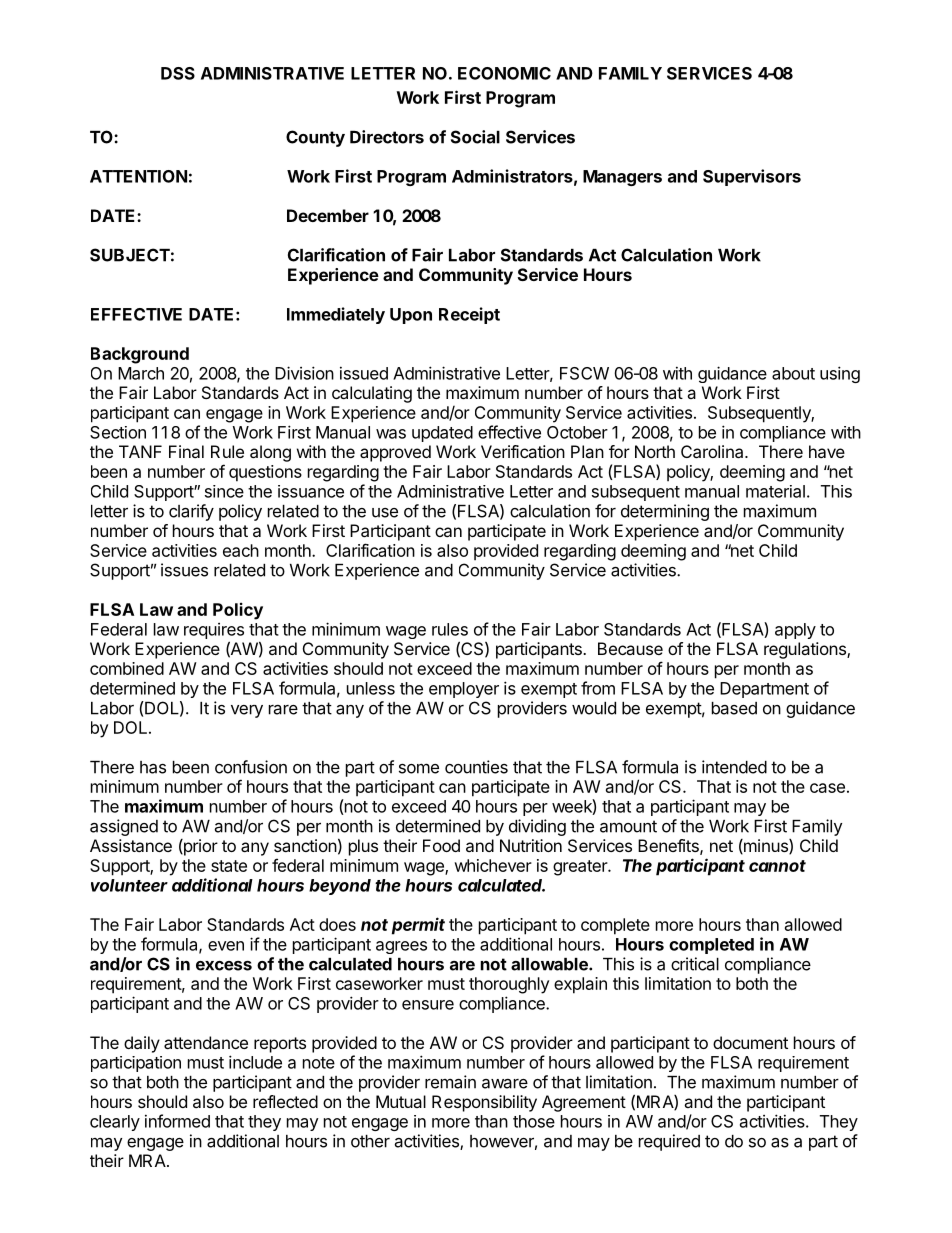 Image resolution: width=952 pixels, height=1233 pixels. What do you see at coordinates (523, 451) in the document?
I see `Verification` at bounding box center [523, 451].
